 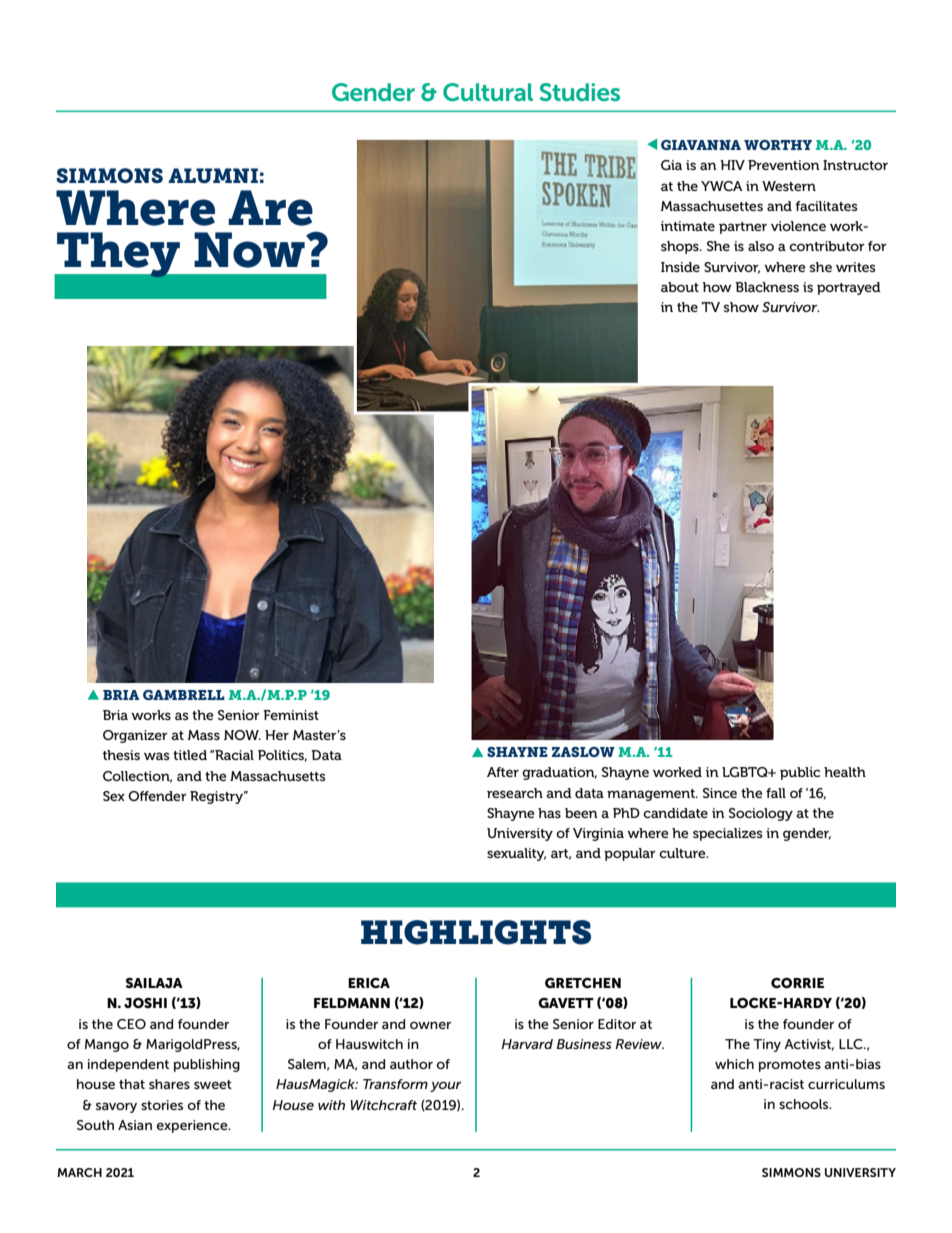 What do you see at coordinates (213, 175) in the document?
I see `ALUMNI` at bounding box center [213, 175].
